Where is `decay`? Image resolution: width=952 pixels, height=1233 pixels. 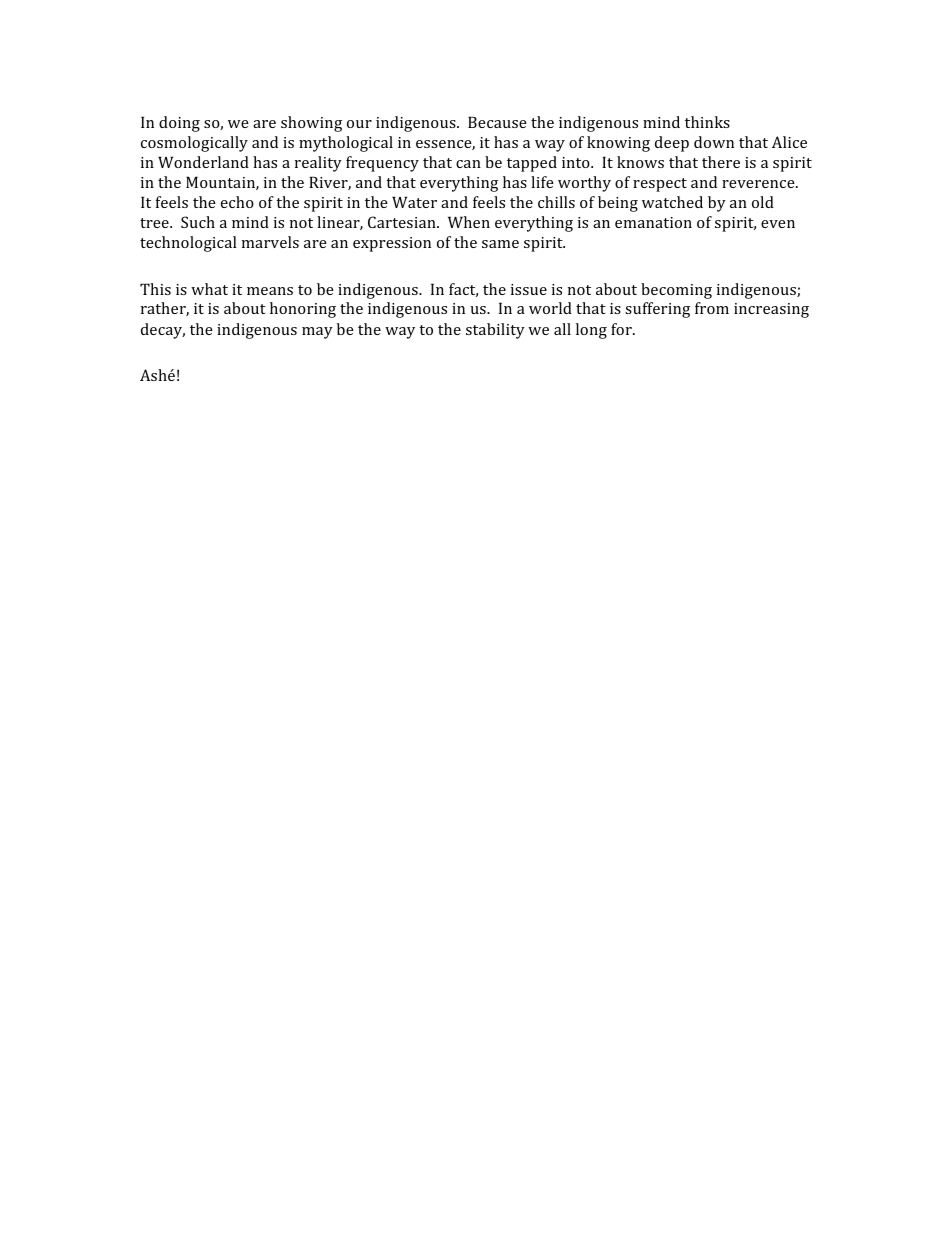 decay is located at coordinates (163, 331).
